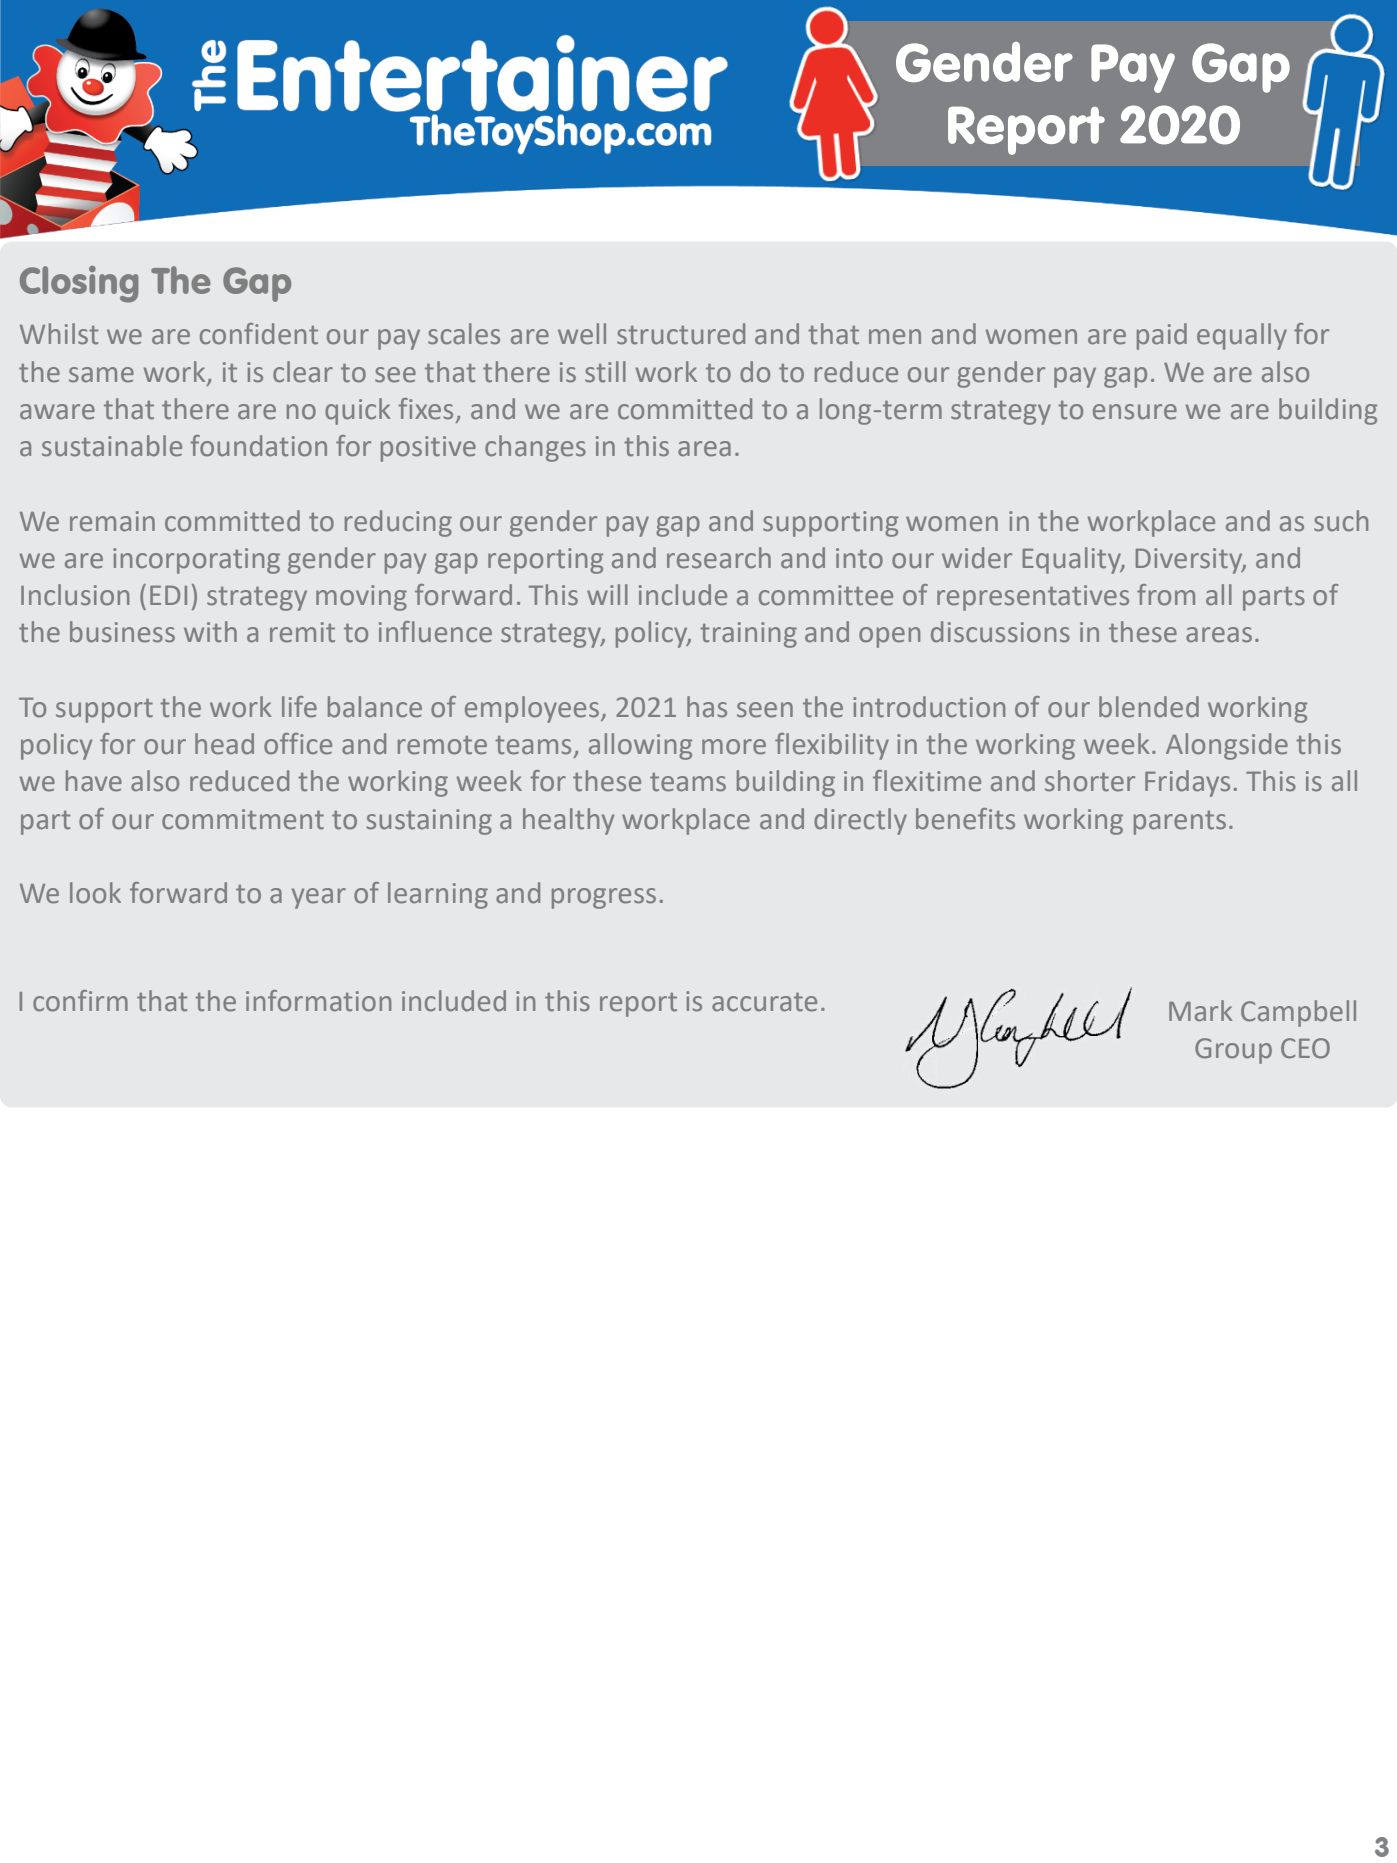  What do you see at coordinates (210, 632) in the screenshot?
I see `with` at bounding box center [210, 632].
